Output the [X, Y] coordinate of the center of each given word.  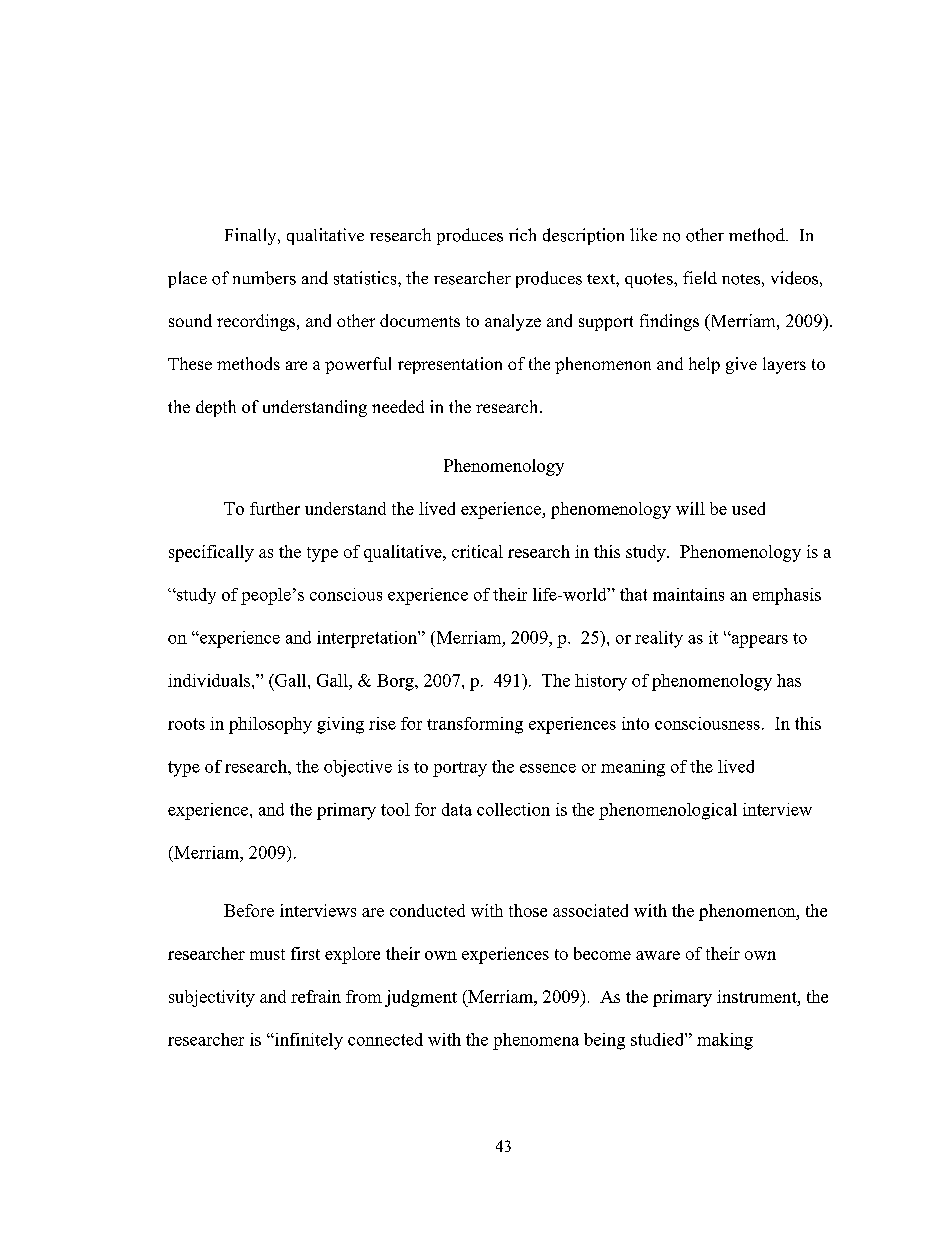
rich [522, 234]
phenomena [536, 1041]
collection [513, 809]
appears [758, 641]
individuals [210, 680]
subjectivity [212, 998]
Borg [396, 682]
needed [398, 406]
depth [216, 408]
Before [249, 910]
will [690, 508]
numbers [264, 278]
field [700, 277]
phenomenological [668, 811]
